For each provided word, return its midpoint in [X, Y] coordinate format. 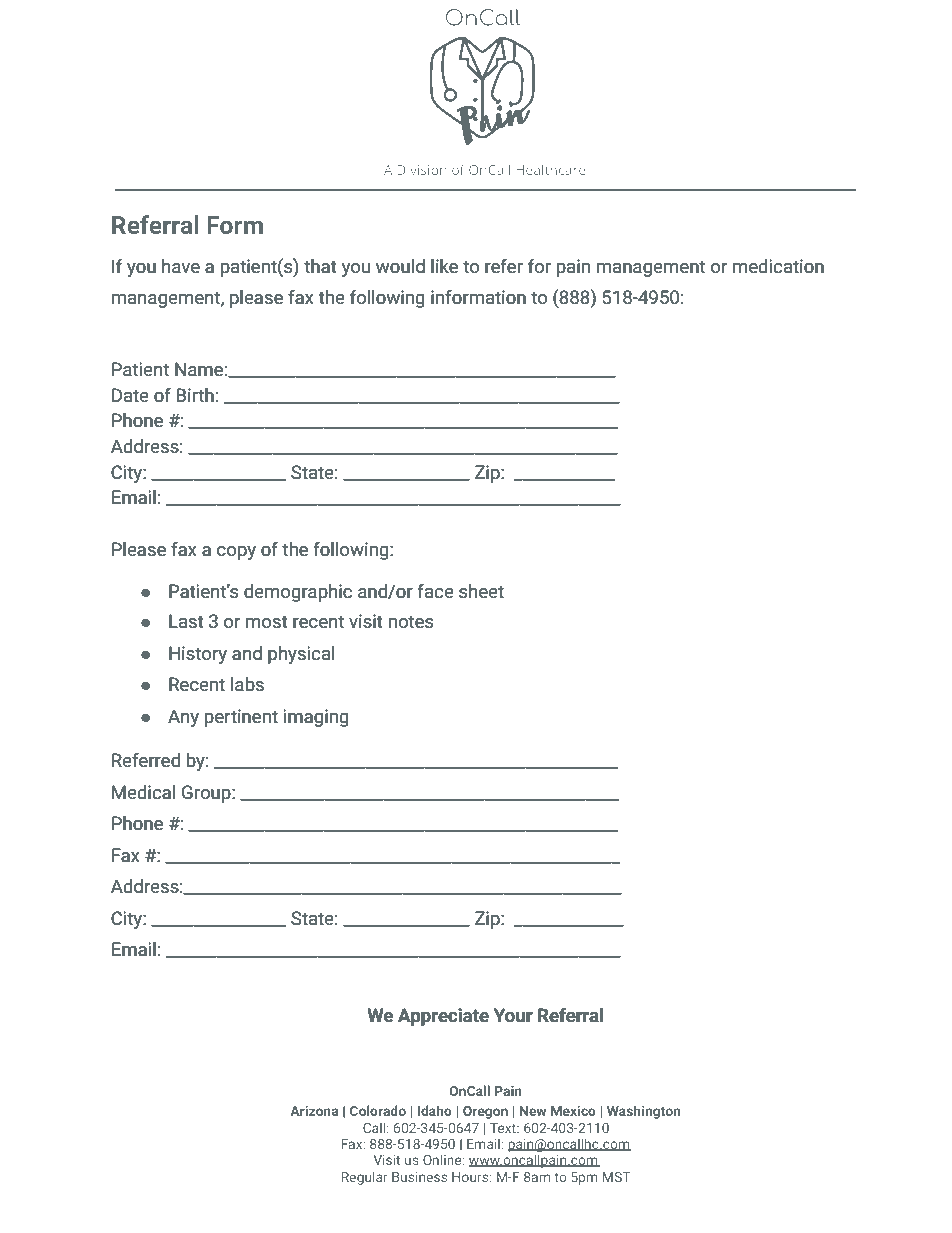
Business [419, 1177]
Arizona [314, 1111]
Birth [195, 395]
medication [778, 266]
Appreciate [443, 1017]
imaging [316, 718]
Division [422, 170]
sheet [481, 591]
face [435, 591]
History [198, 655]
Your [513, 1015]
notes [411, 621]
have [181, 266]
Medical [143, 792]
